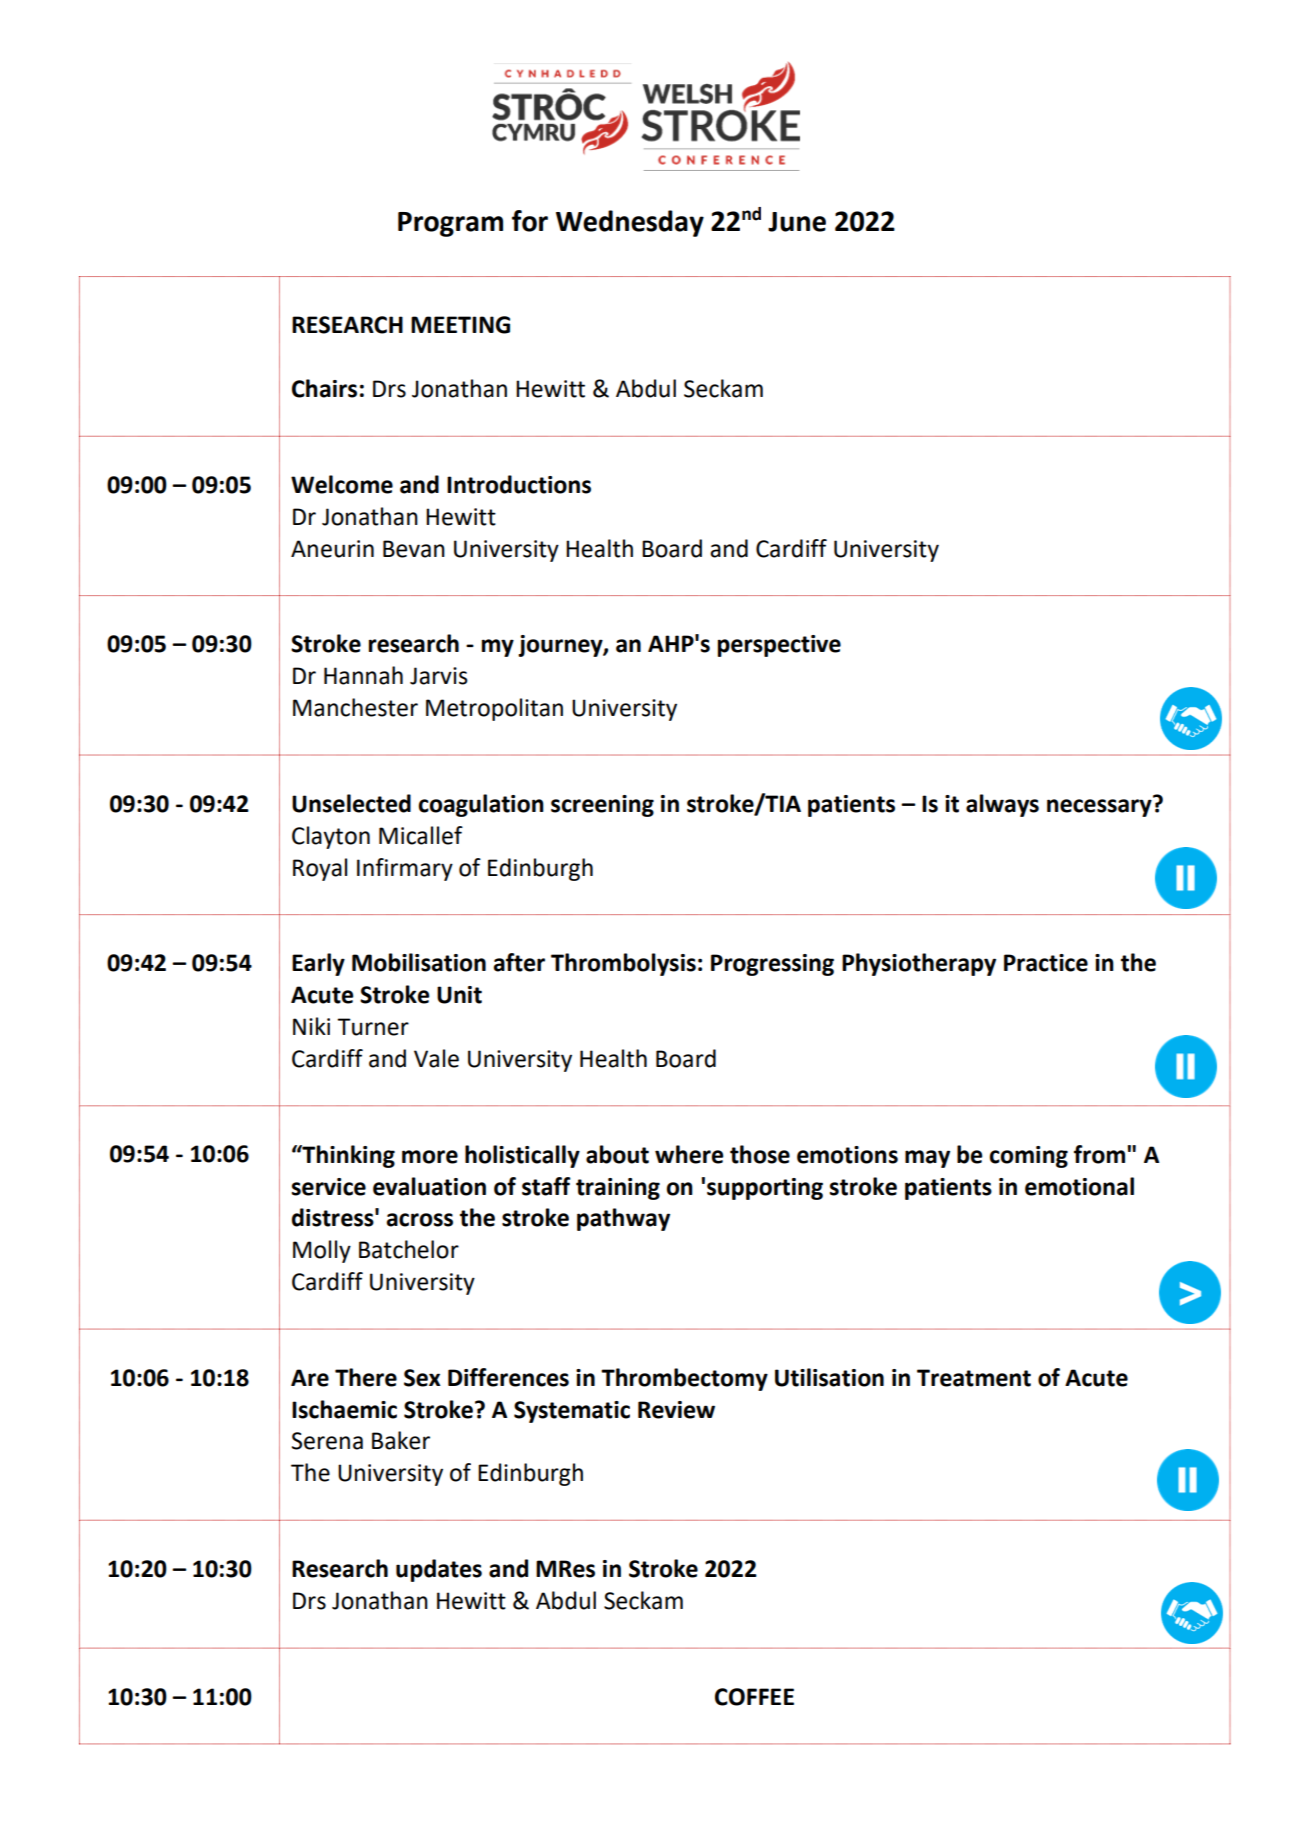 This screenshot has height=1827, width=1292. I want to click on necessary, so click(1100, 807).
